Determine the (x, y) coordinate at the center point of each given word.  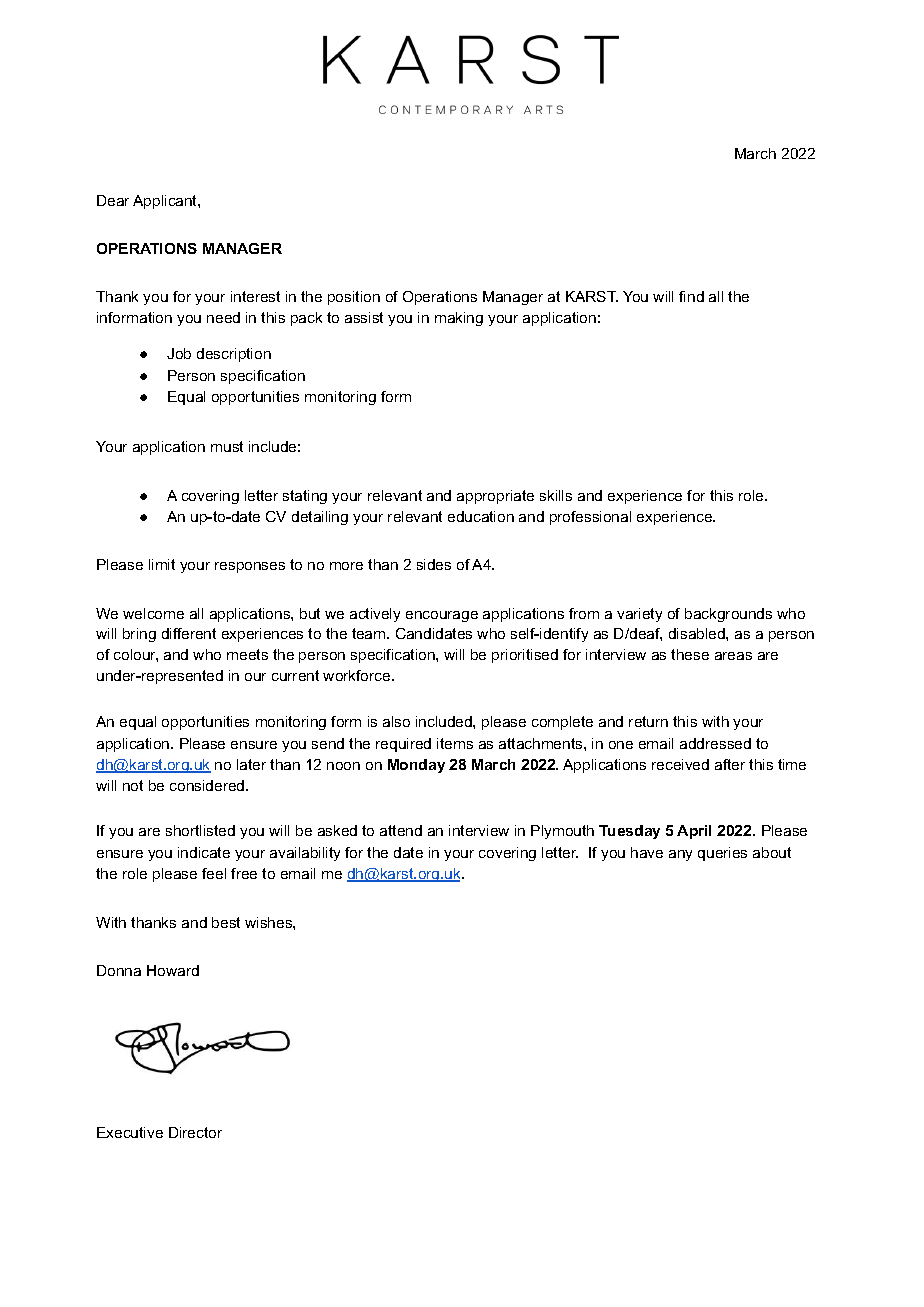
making (459, 319)
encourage (442, 616)
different (189, 633)
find (691, 296)
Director (195, 1132)
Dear (113, 200)
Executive (130, 1132)
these (690, 654)
